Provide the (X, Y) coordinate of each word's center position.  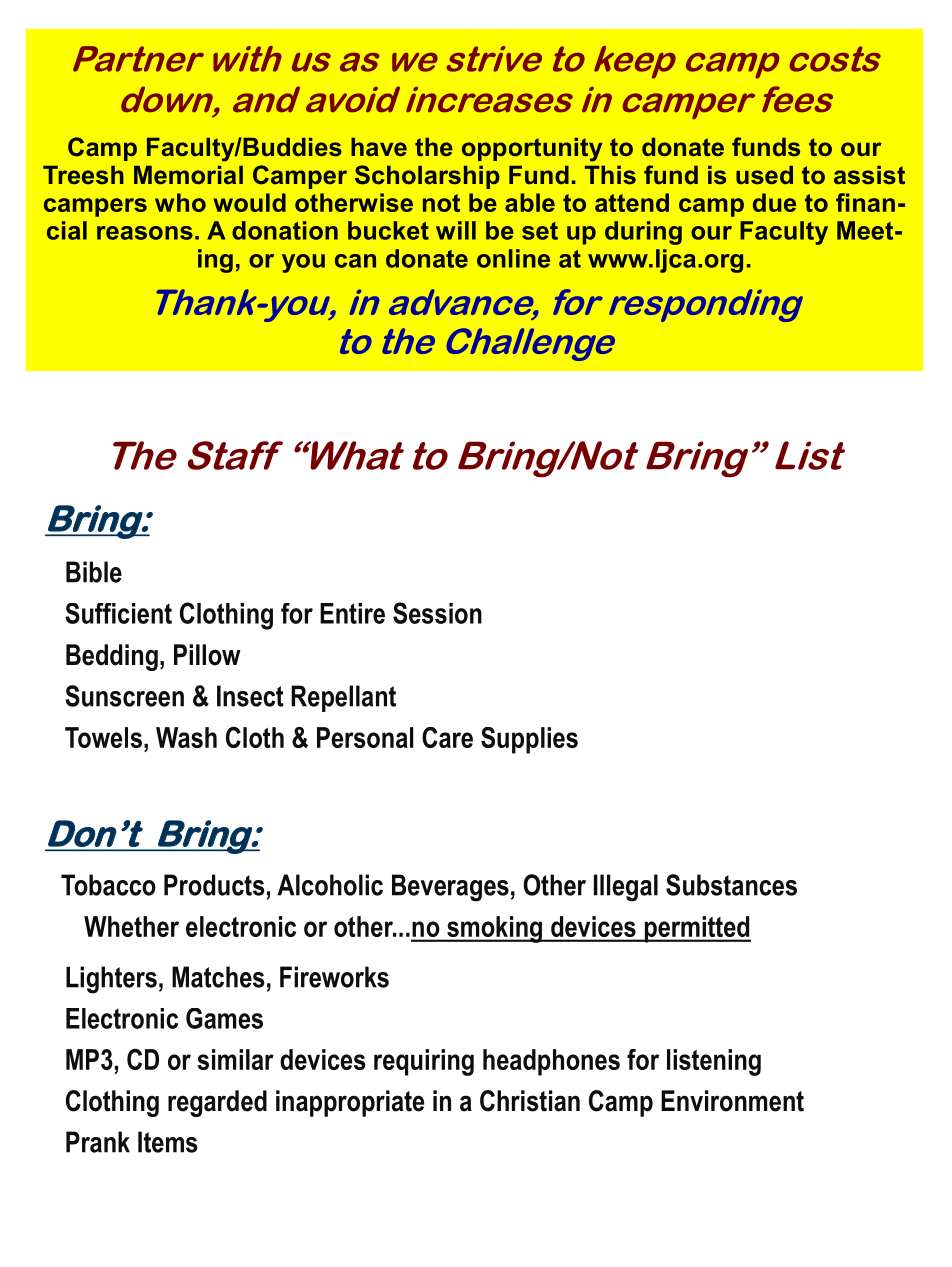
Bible (94, 572)
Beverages (450, 888)
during (643, 233)
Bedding (112, 657)
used (764, 175)
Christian (530, 1101)
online (513, 258)
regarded (217, 1103)
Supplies (529, 740)
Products (214, 885)
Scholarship (427, 177)
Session (437, 613)
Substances (731, 885)
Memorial (188, 175)
